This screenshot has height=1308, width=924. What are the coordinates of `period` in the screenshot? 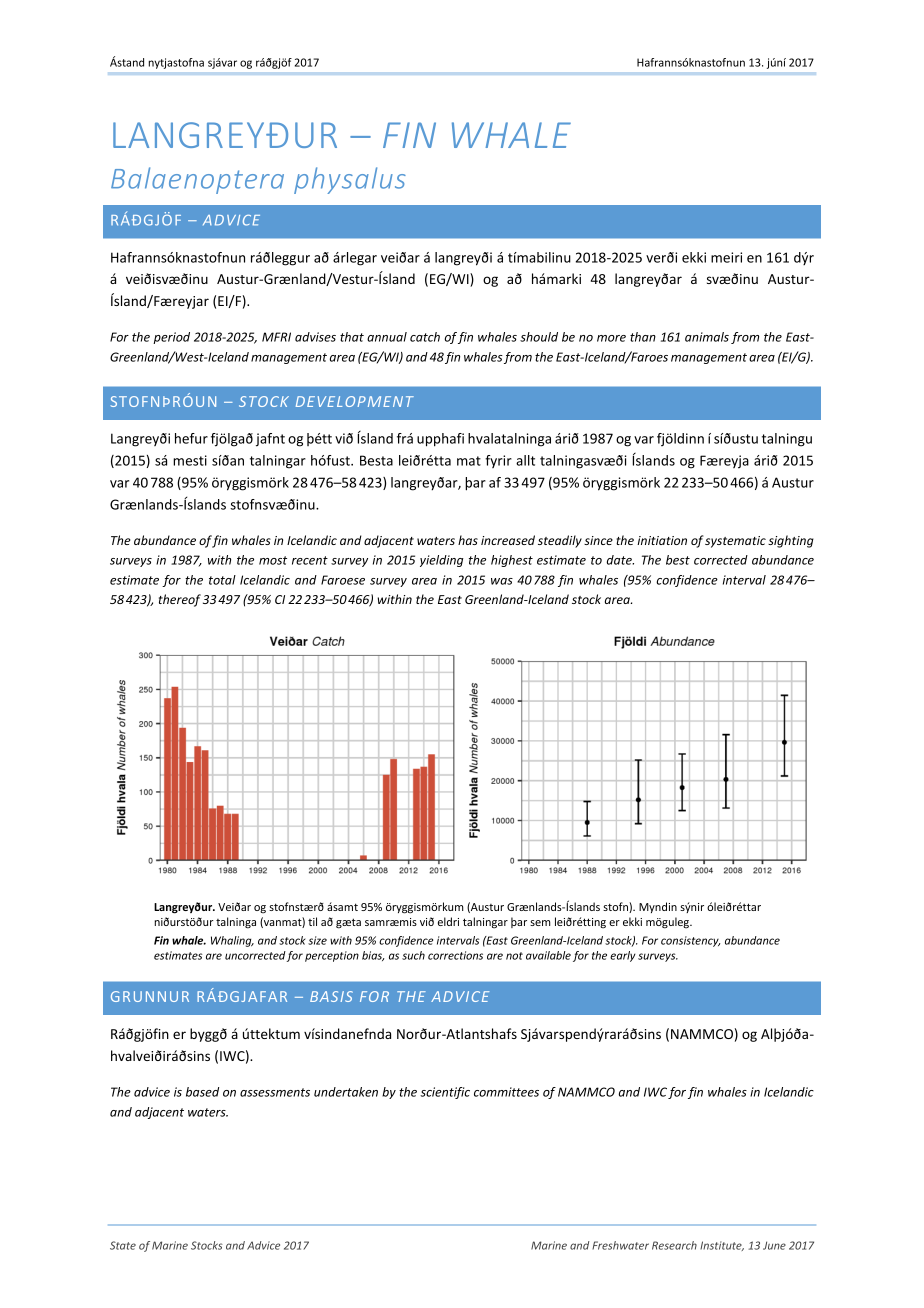 It's located at (171, 338).
